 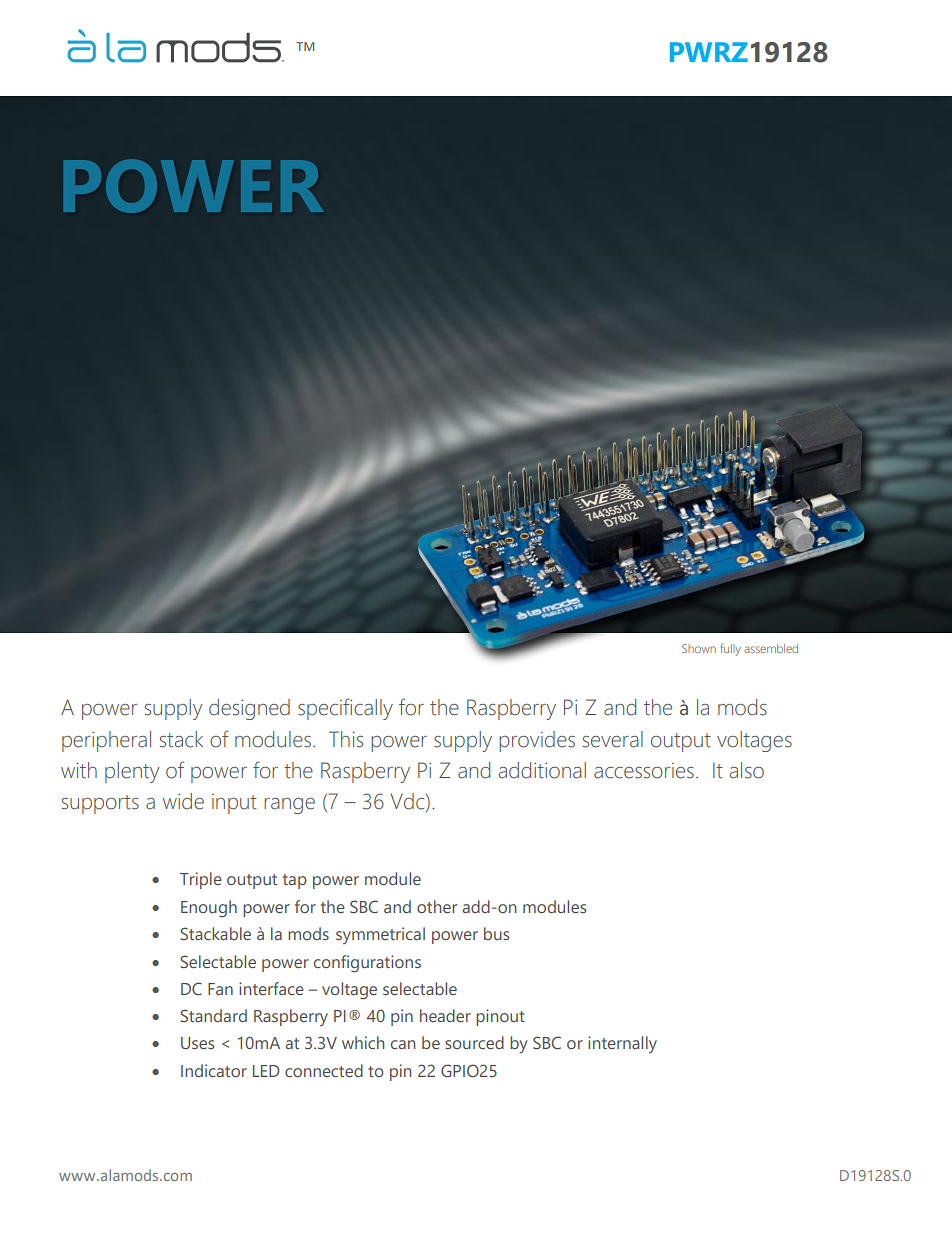 I want to click on Enough, so click(x=209, y=909).
